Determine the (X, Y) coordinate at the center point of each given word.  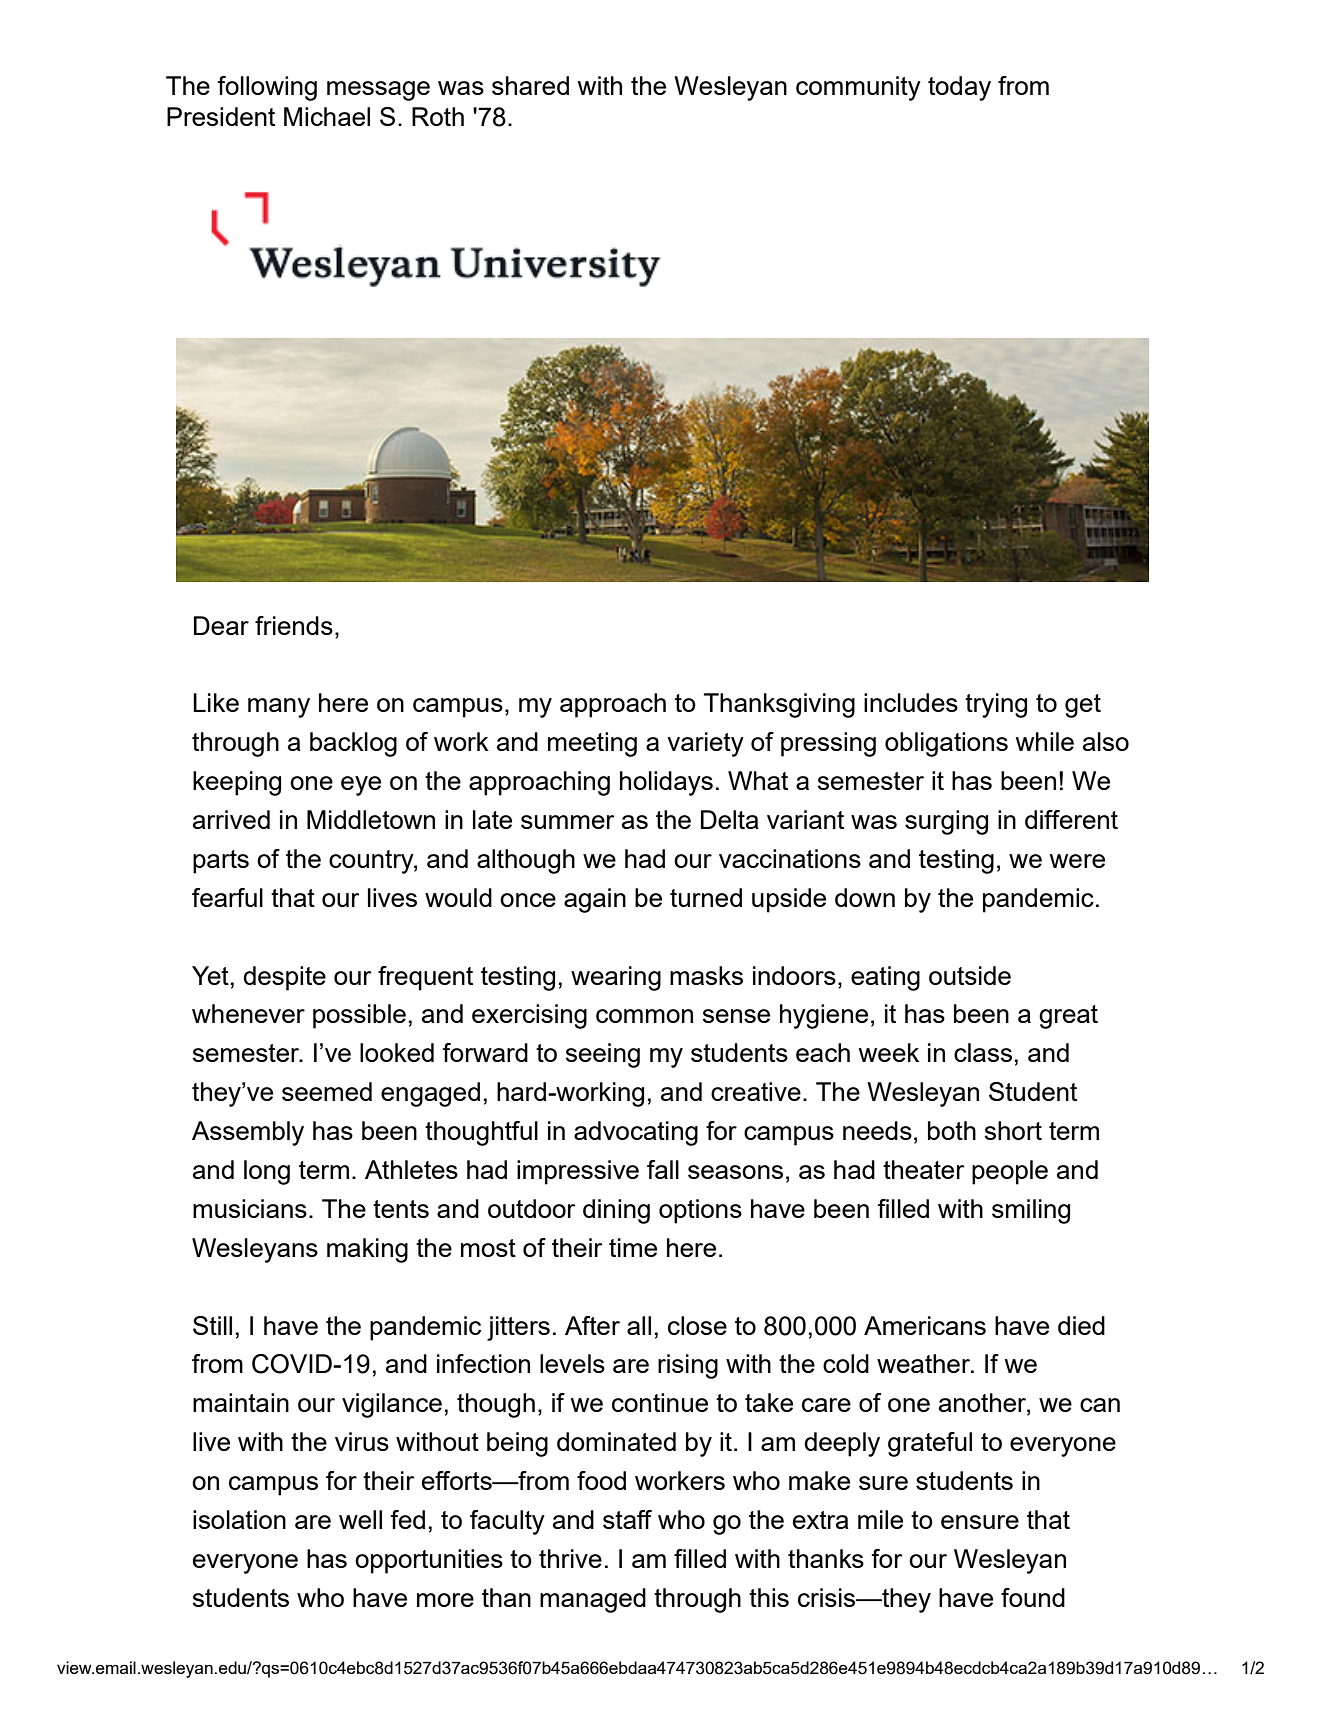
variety (705, 744)
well (360, 1519)
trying (996, 705)
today (959, 88)
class (983, 1052)
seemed (327, 1091)
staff (627, 1519)
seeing (603, 1055)
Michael (327, 116)
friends (294, 625)
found (1033, 1597)
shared (530, 85)
